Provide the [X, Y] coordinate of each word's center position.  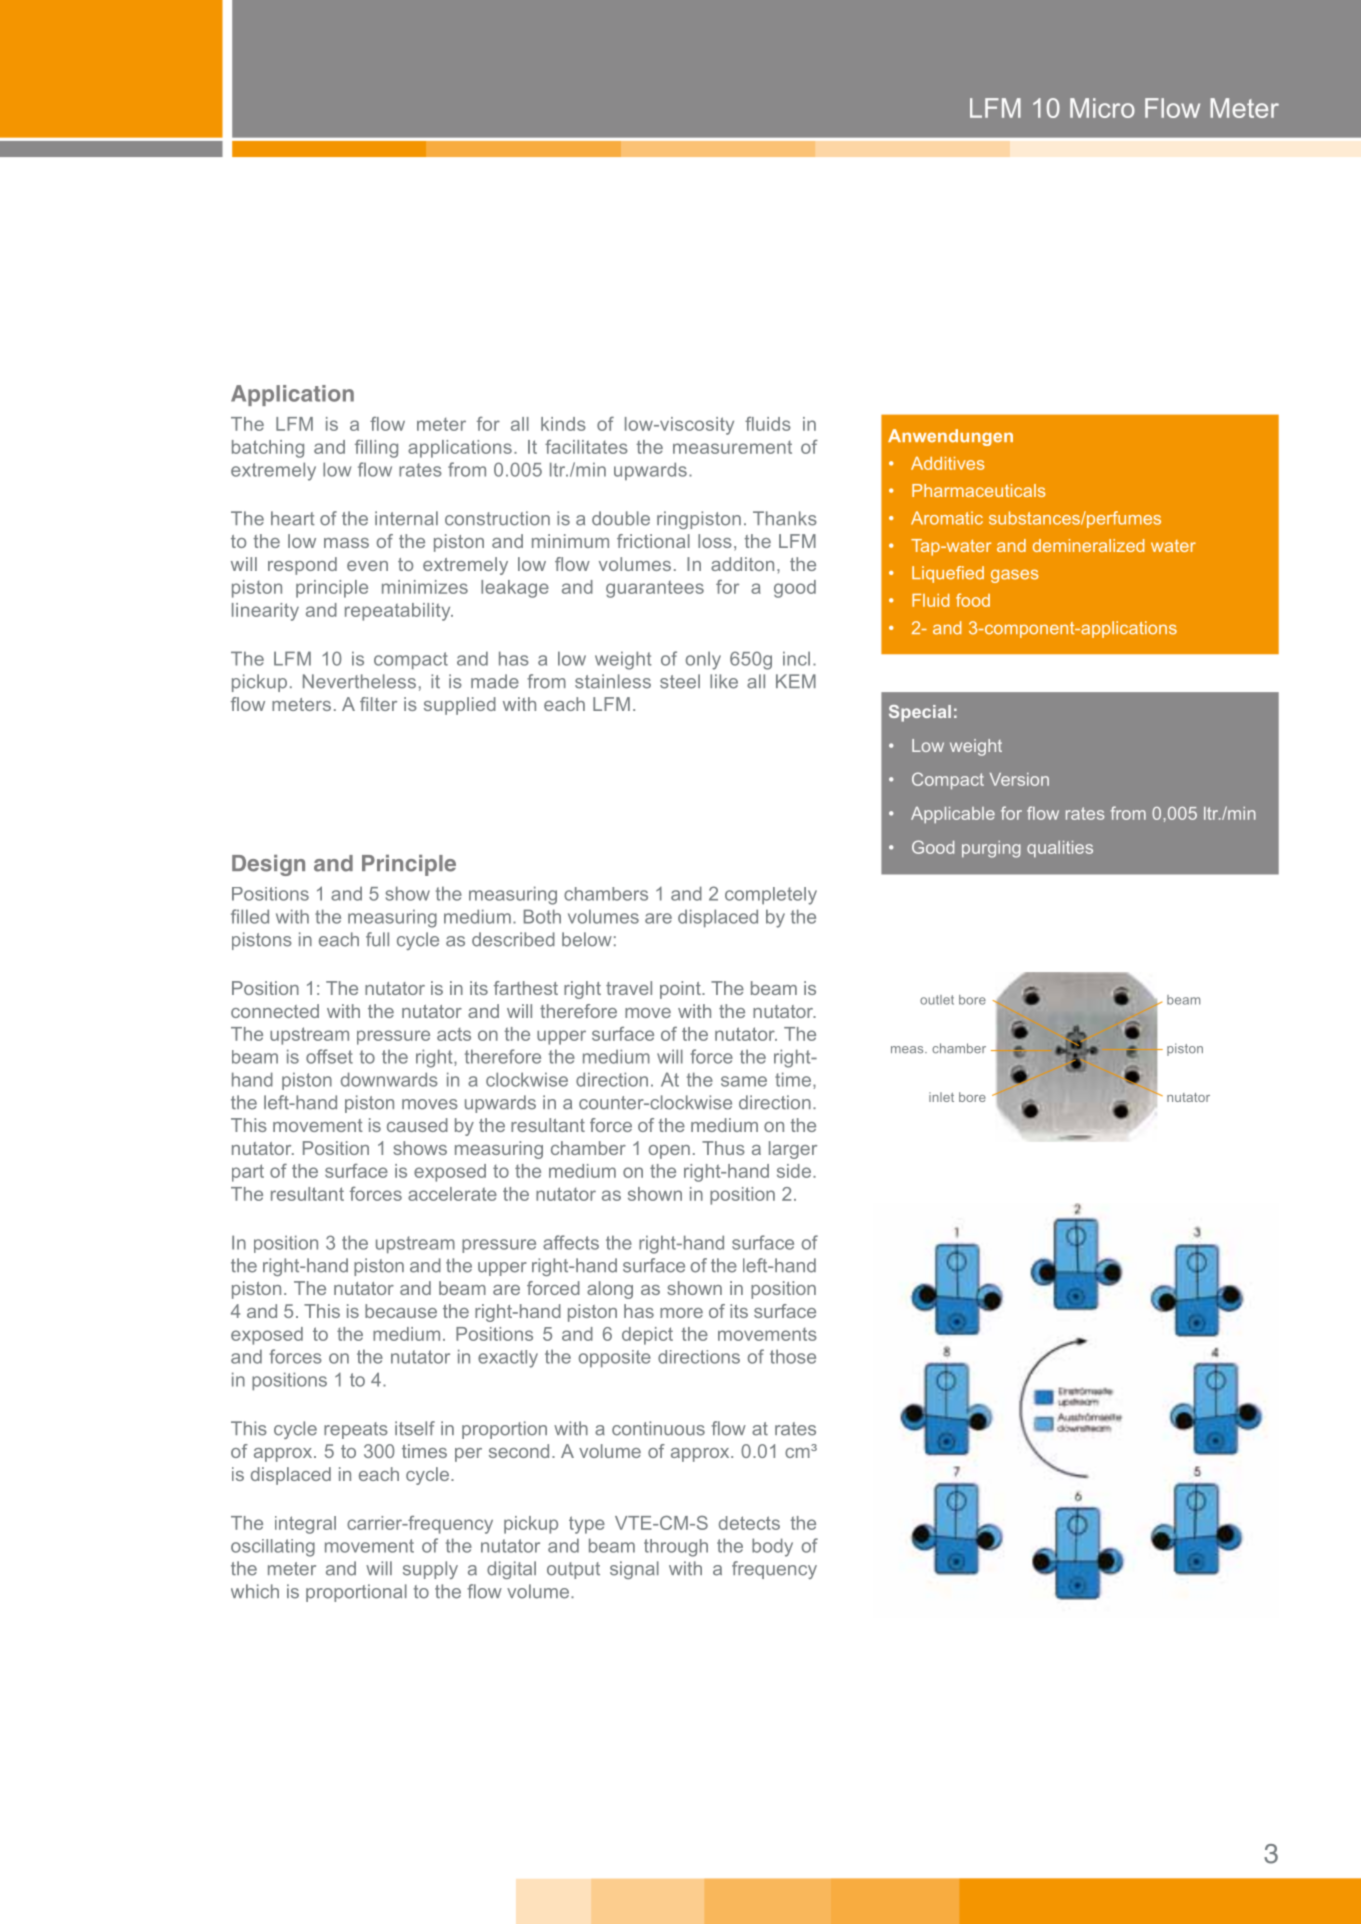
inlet [941, 1097]
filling [376, 449]
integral [305, 1525]
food [973, 600]
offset [329, 1056]
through [676, 1548]
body [772, 1547]
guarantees [655, 589]
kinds [563, 424]
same [744, 1081]
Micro [1102, 108]
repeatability [399, 612]
